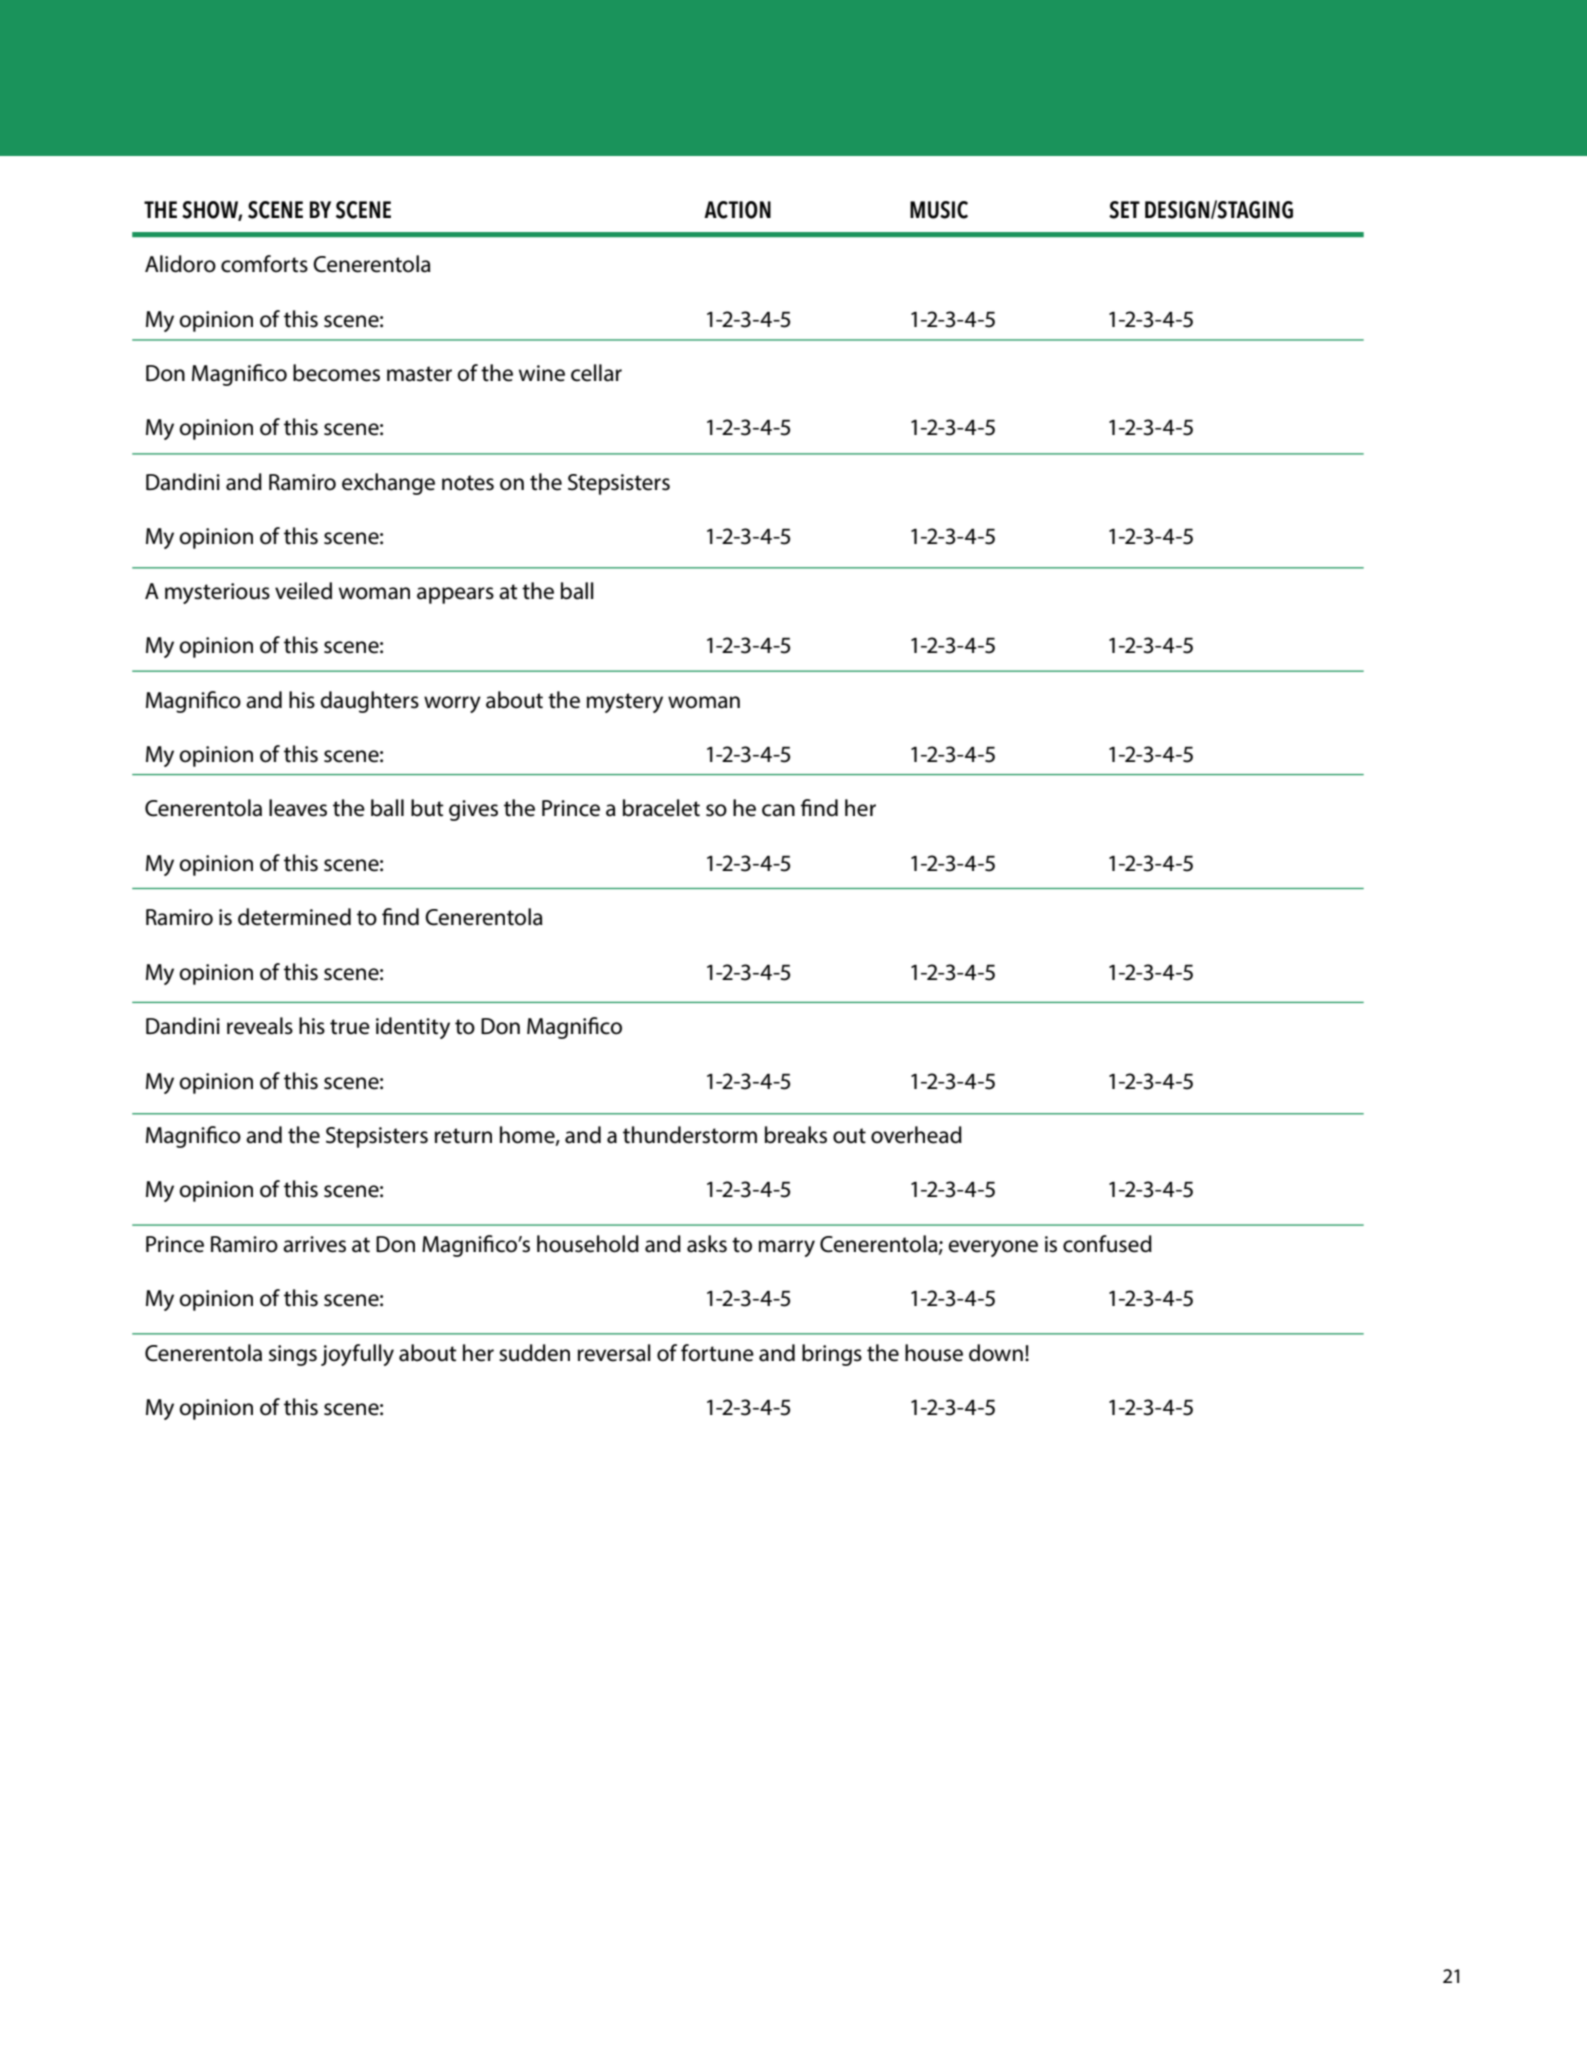 The width and height of the document is (1587, 2053). What do you see at coordinates (357, 1355) in the document?
I see `joyfully` at bounding box center [357, 1355].
